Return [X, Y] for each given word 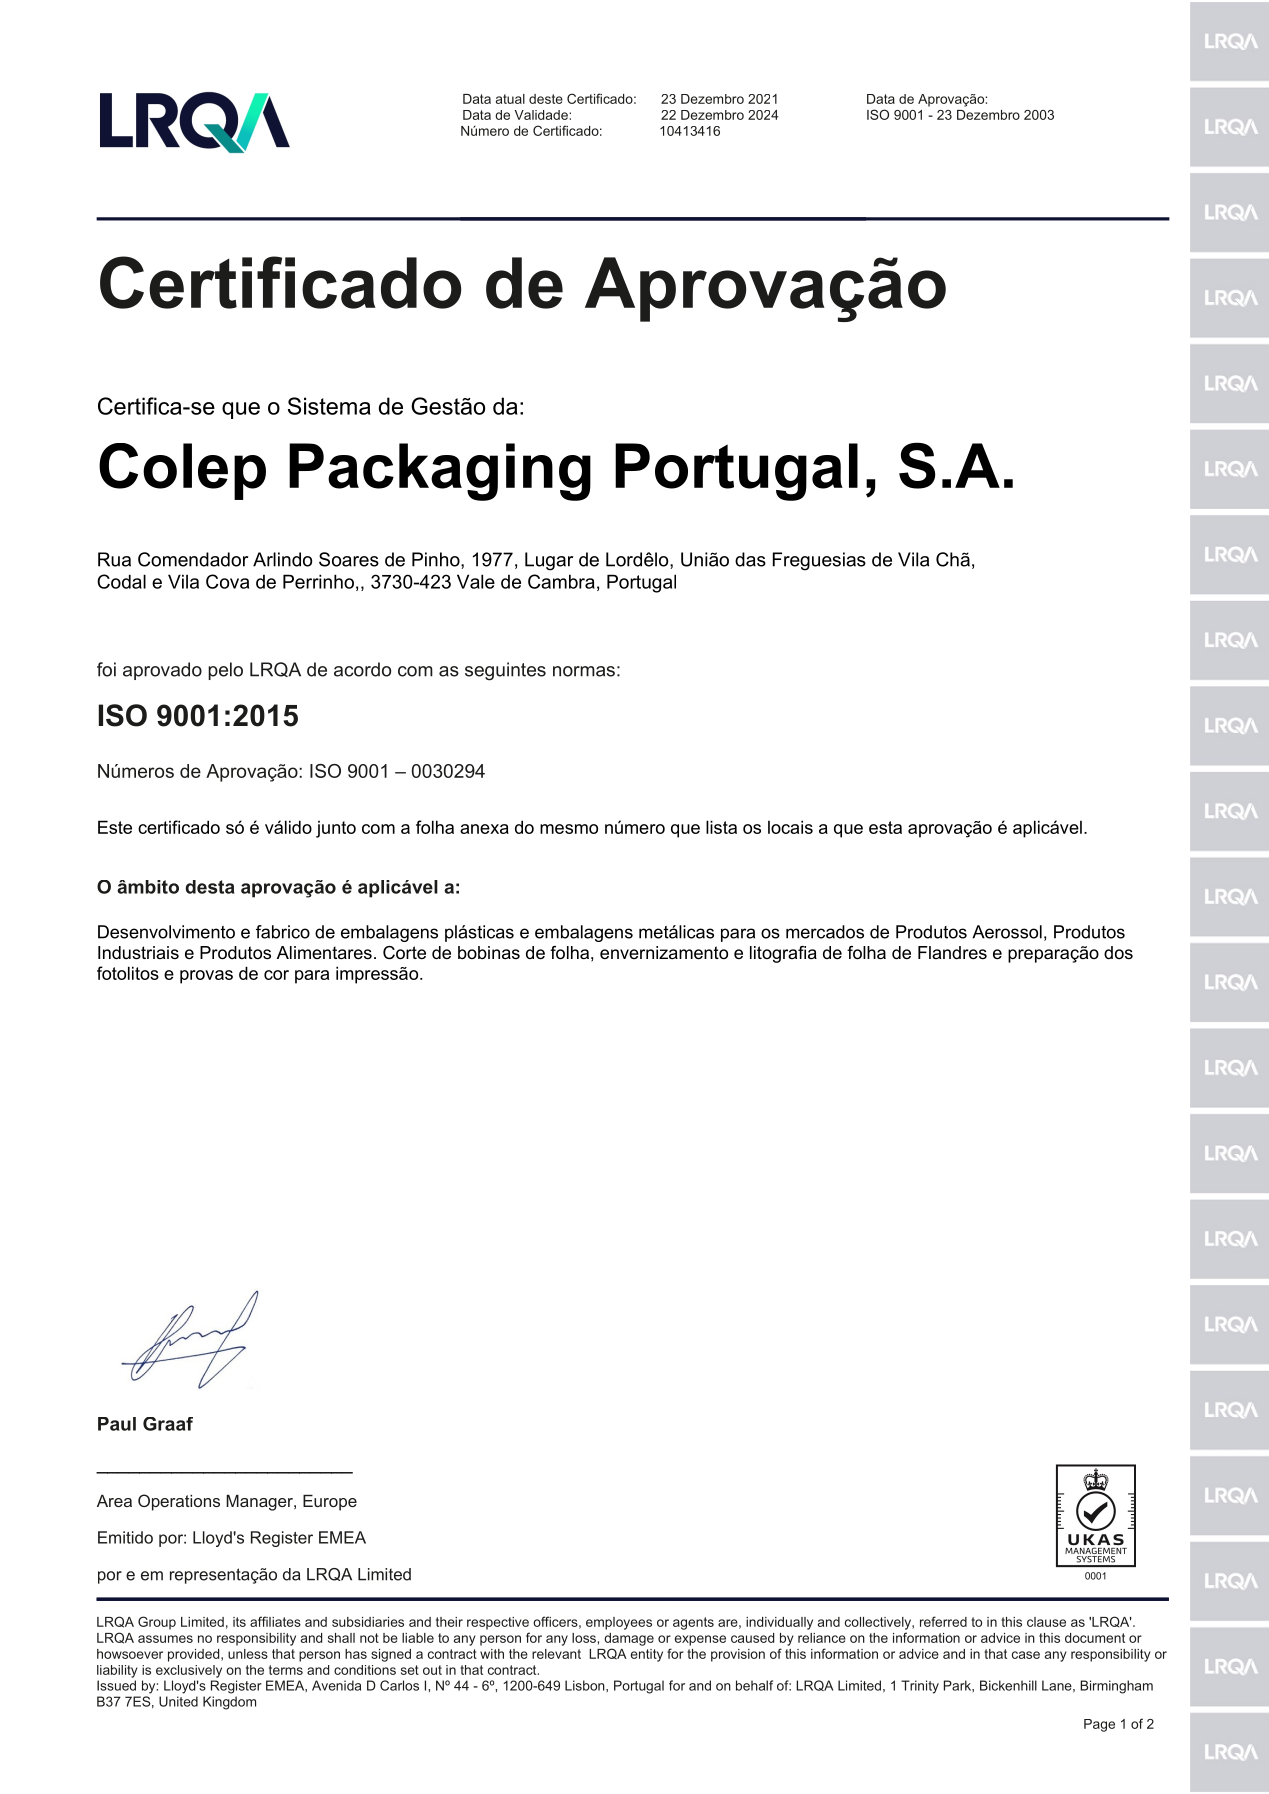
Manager [260, 1503]
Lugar [549, 561]
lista [721, 827]
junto [336, 829]
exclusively [189, 1671]
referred [943, 1621]
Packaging [440, 472]
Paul [117, 1424]
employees [619, 1623]
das [750, 559]
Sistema [329, 406]
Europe [330, 1503]
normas [584, 671]
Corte [404, 953]
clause [1046, 1622]
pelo [225, 671]
